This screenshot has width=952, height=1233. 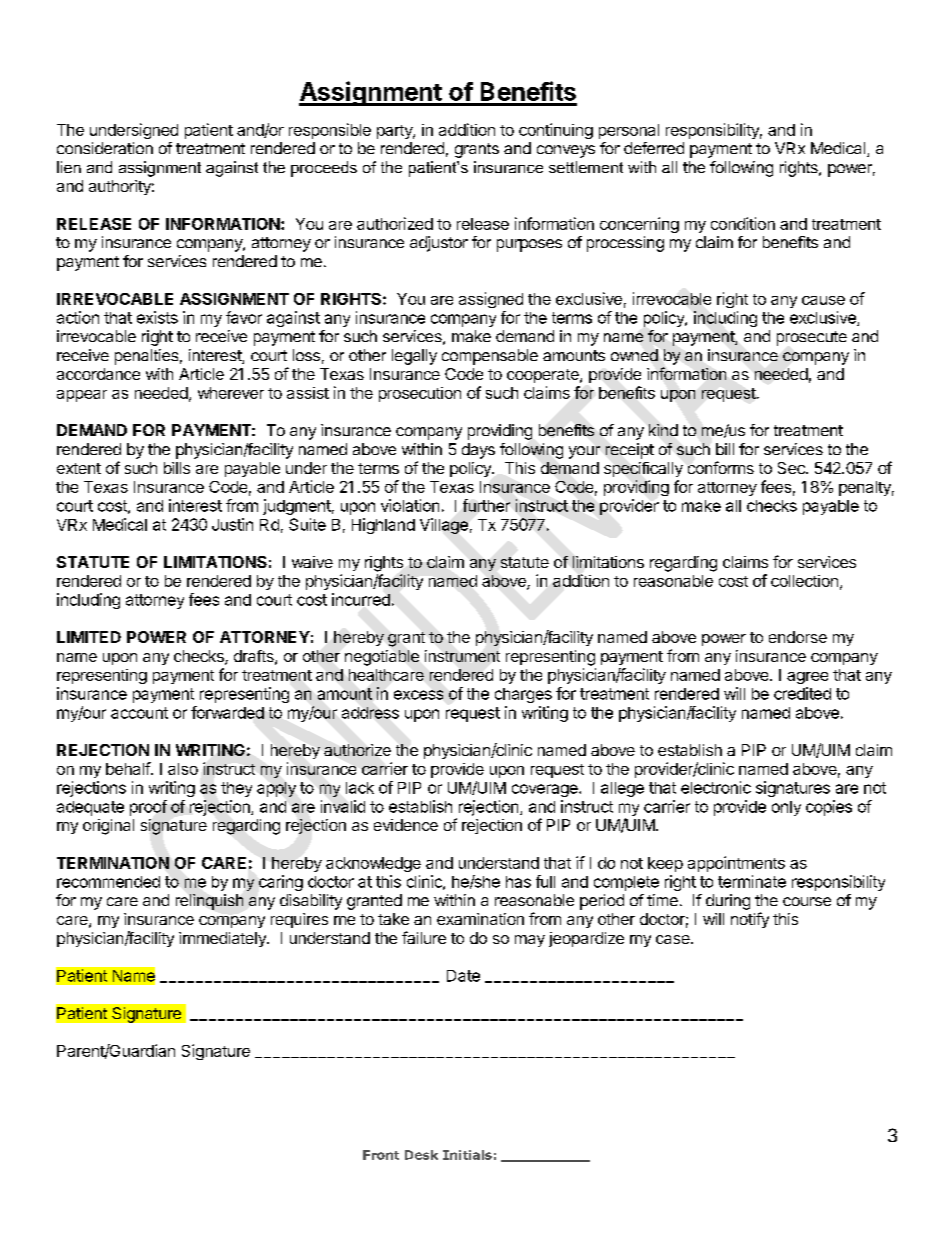 I want to click on account, so click(x=139, y=713).
